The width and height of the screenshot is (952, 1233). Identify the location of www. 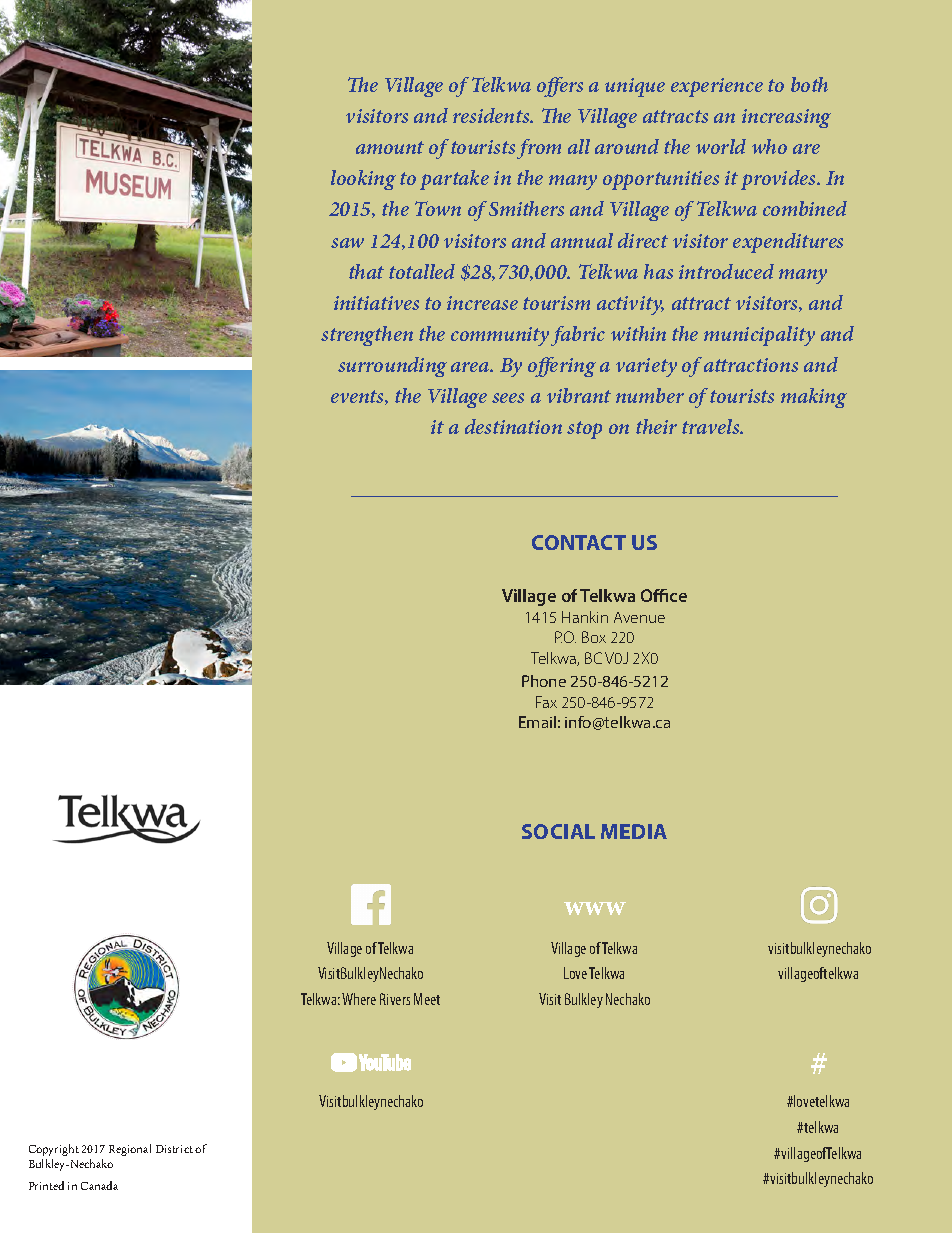
(595, 908).
